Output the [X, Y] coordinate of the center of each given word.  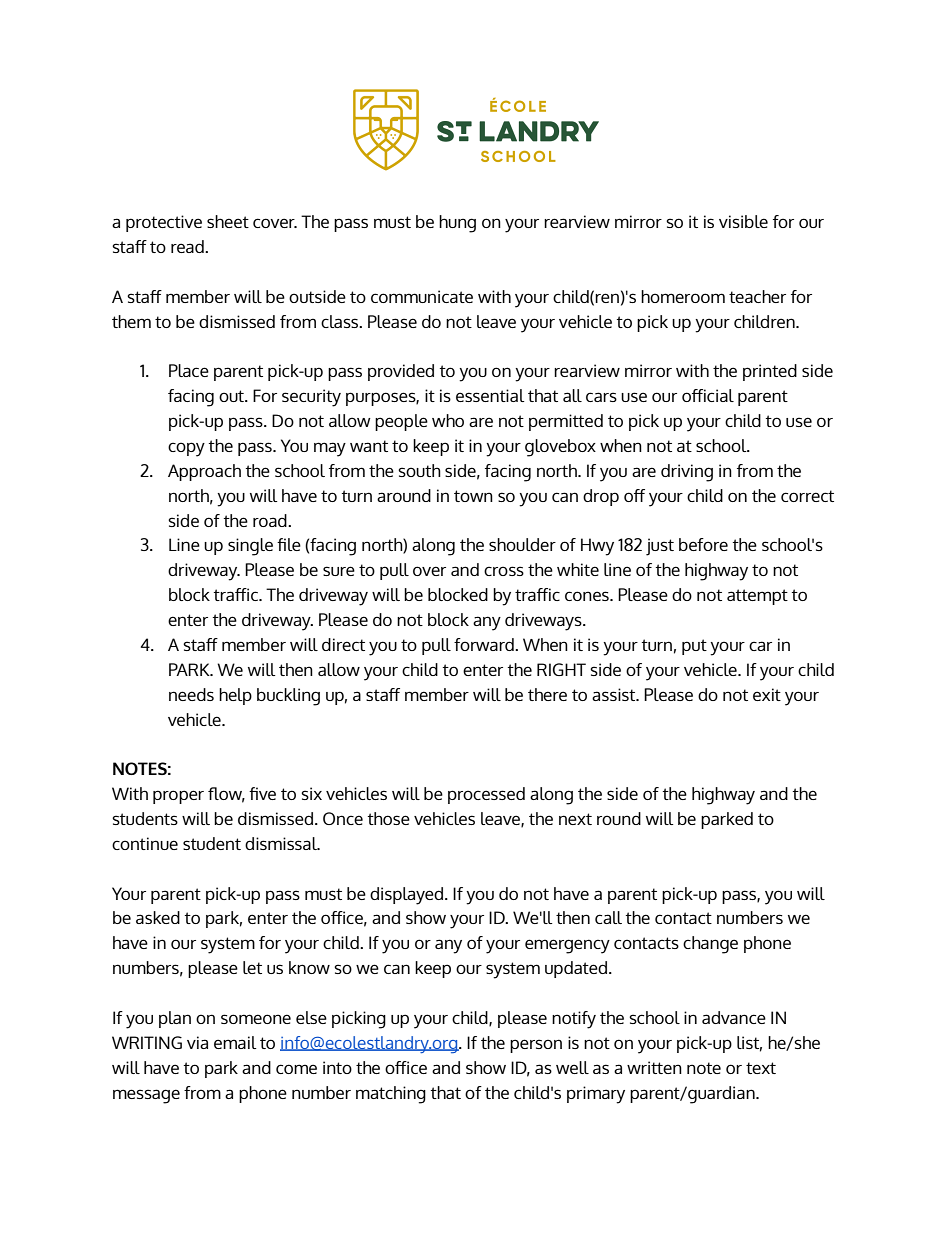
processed [486, 795]
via [197, 1042]
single [250, 547]
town [473, 496]
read [188, 246]
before [703, 544]
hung [457, 224]
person [536, 1046]
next [575, 819]
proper [178, 797]
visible [743, 221]
